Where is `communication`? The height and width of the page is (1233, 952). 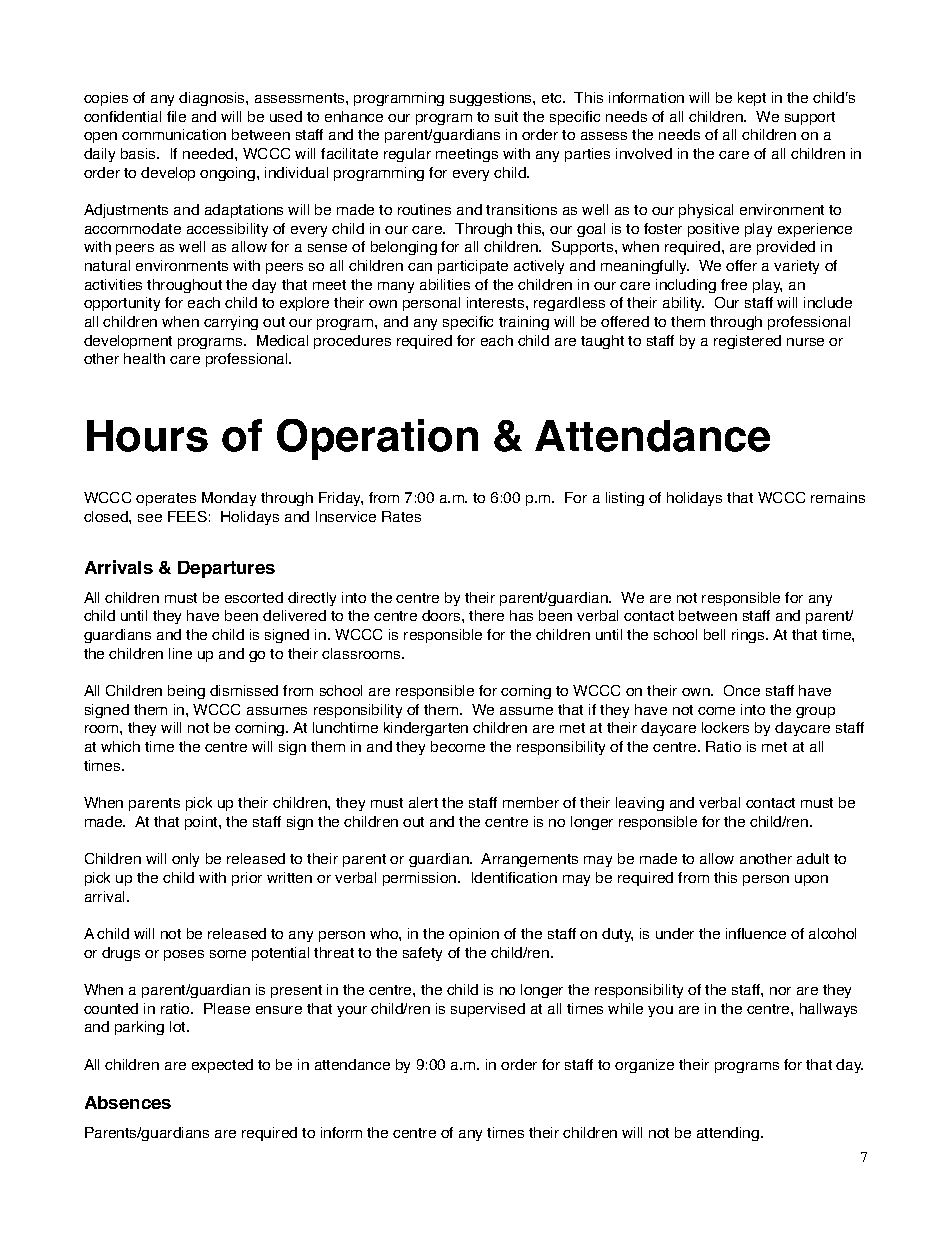 communication is located at coordinates (174, 134).
